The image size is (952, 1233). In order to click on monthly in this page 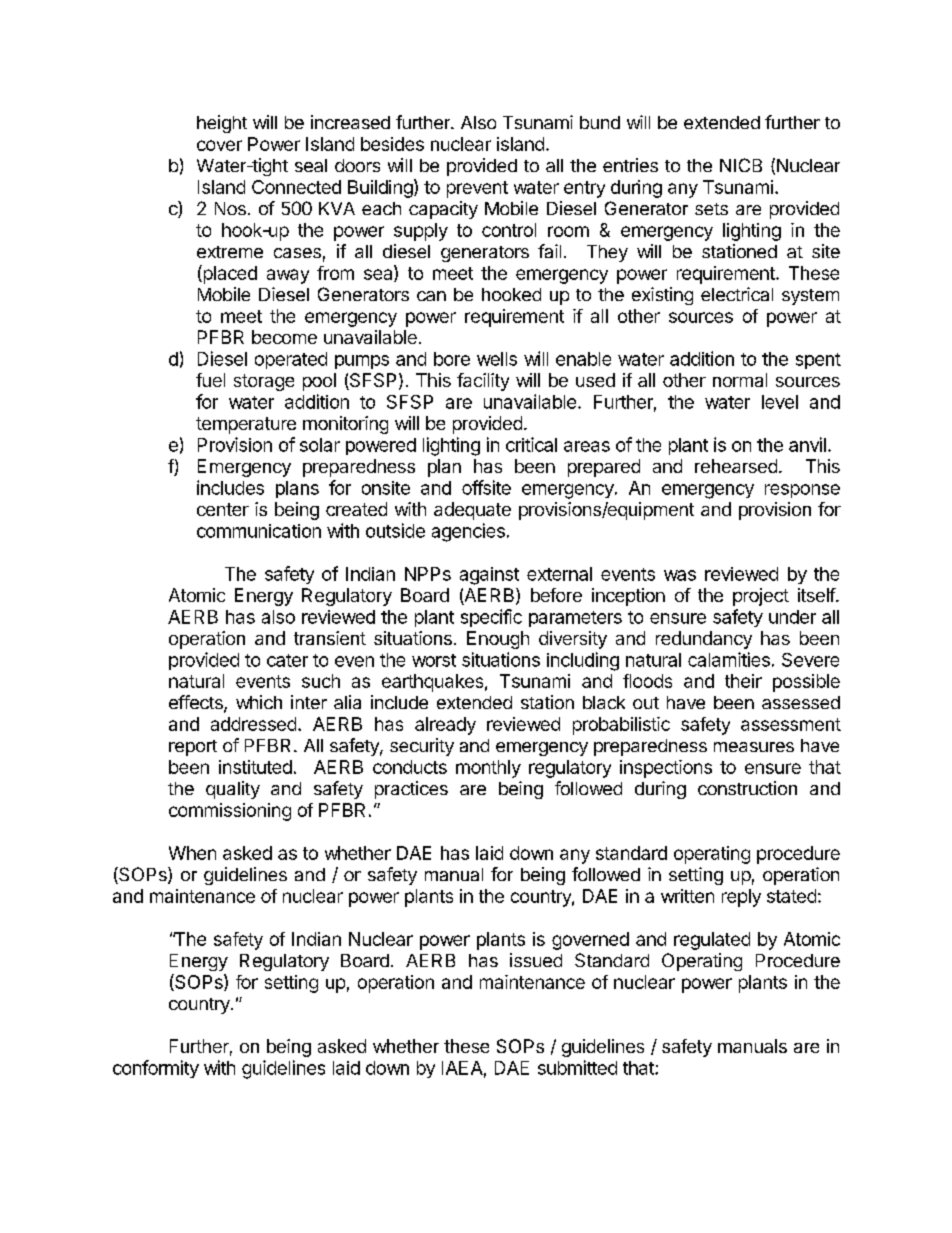, I will do `click(488, 769)`.
